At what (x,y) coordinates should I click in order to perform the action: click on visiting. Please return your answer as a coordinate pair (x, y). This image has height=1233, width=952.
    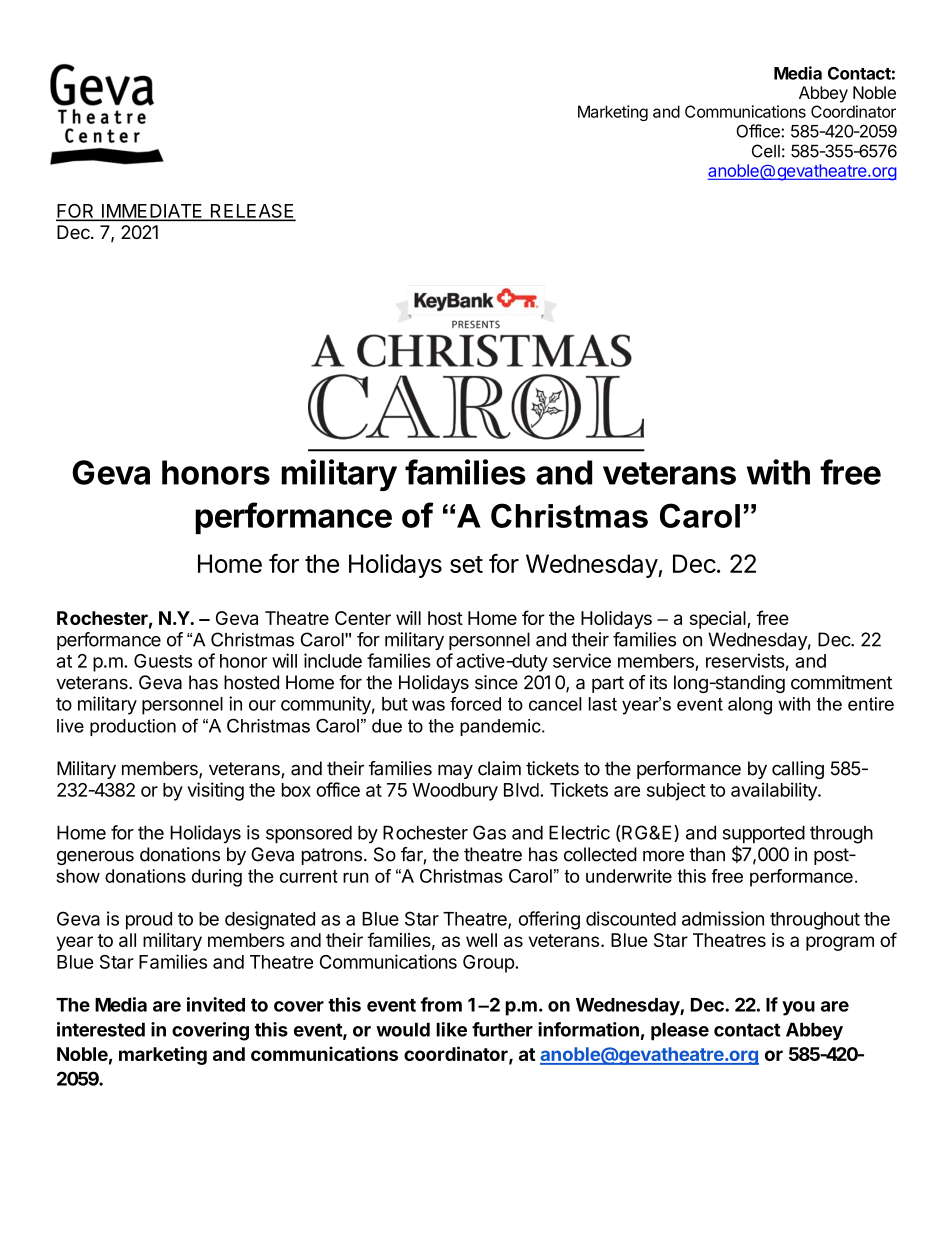
    Looking at the image, I should click on (215, 791).
